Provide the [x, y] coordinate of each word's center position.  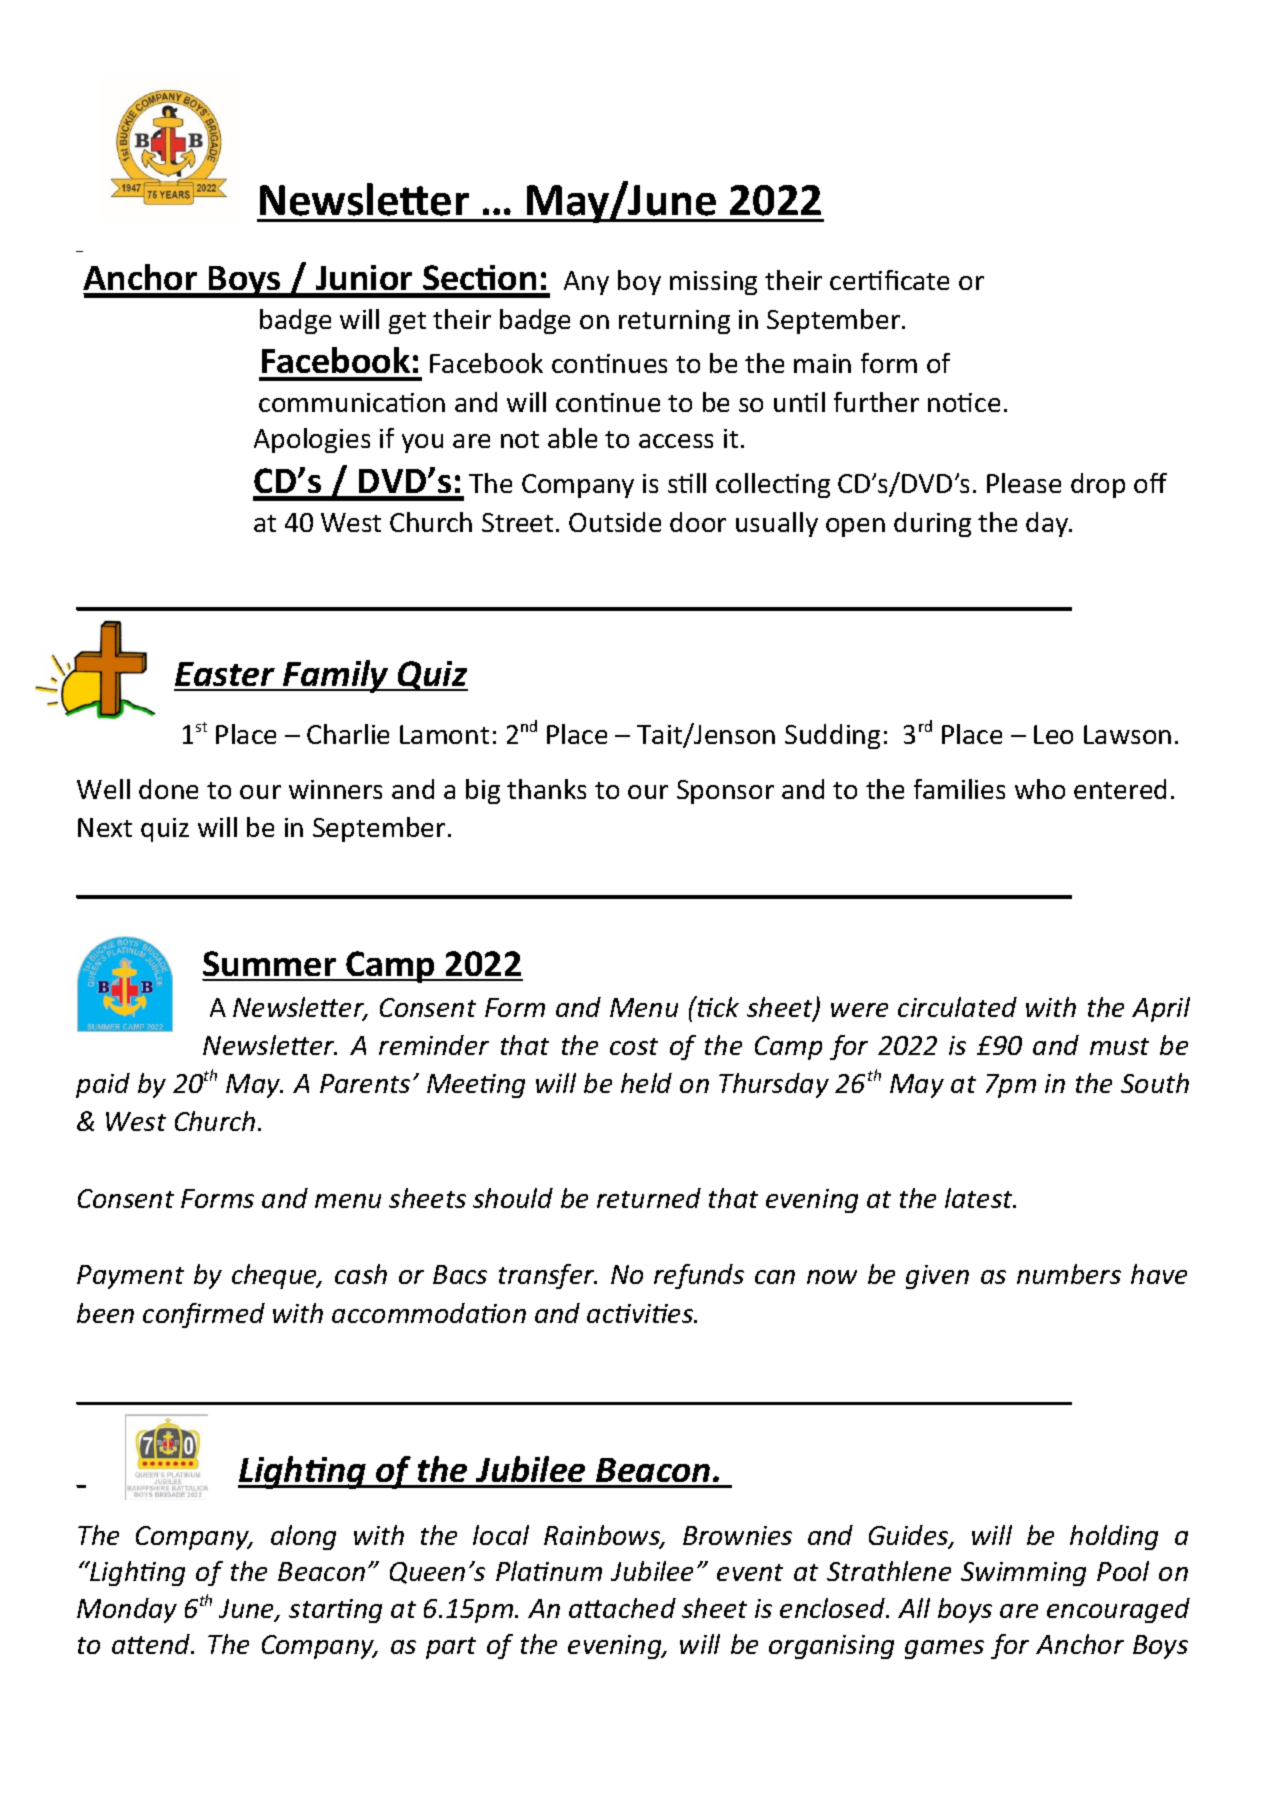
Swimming [1023, 1574]
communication [352, 402]
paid [103, 1085]
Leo [1053, 734]
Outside [615, 522]
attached [622, 1608]
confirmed [204, 1315]
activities [641, 1313]
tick [717, 1006]
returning [674, 322]
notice [964, 402]
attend [152, 1644]
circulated [957, 1007]
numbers [1069, 1274]
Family [336, 676]
